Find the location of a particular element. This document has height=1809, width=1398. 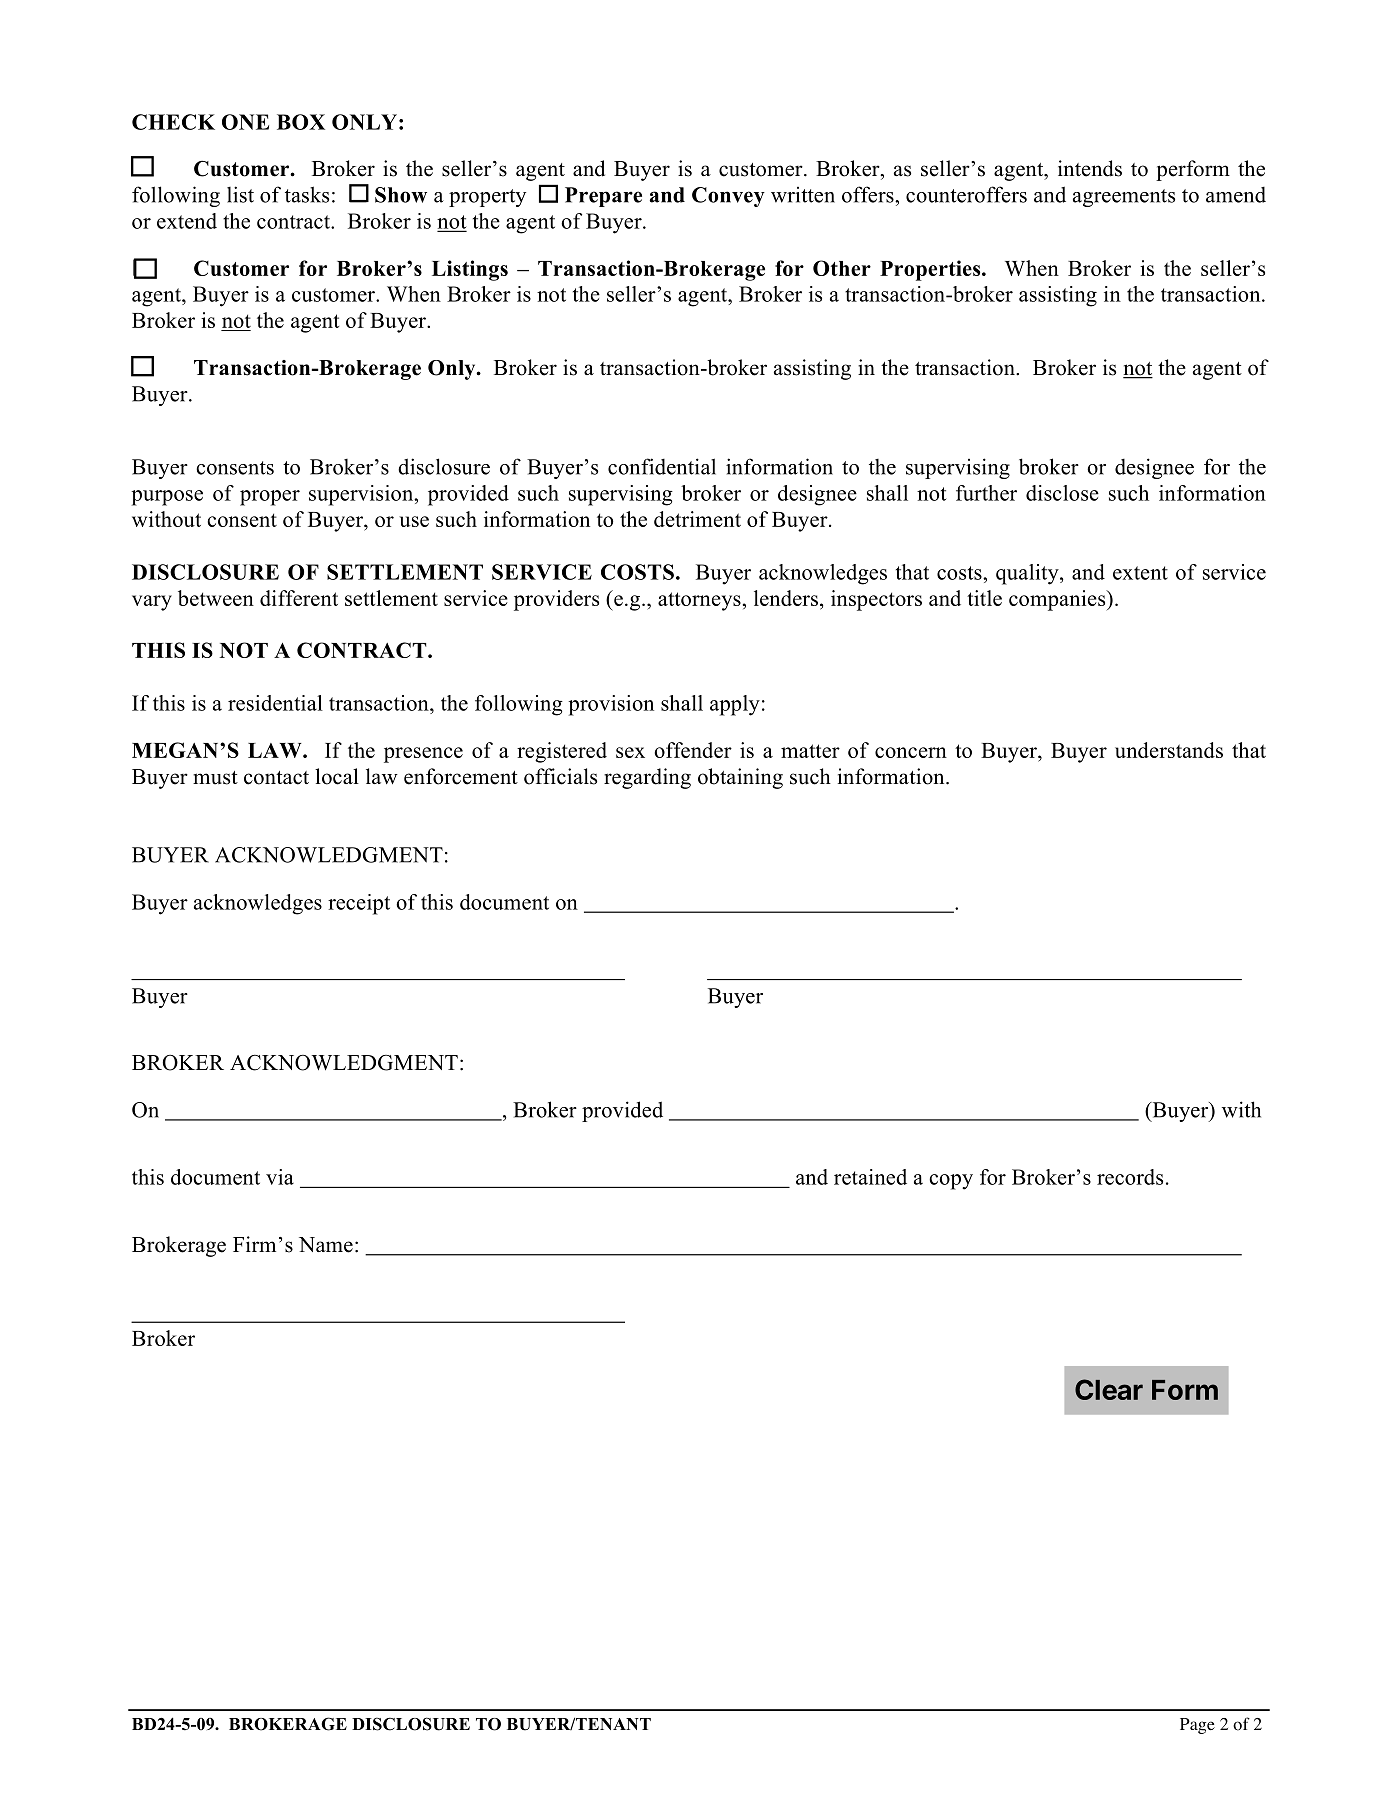

Name is located at coordinates (326, 1245).
